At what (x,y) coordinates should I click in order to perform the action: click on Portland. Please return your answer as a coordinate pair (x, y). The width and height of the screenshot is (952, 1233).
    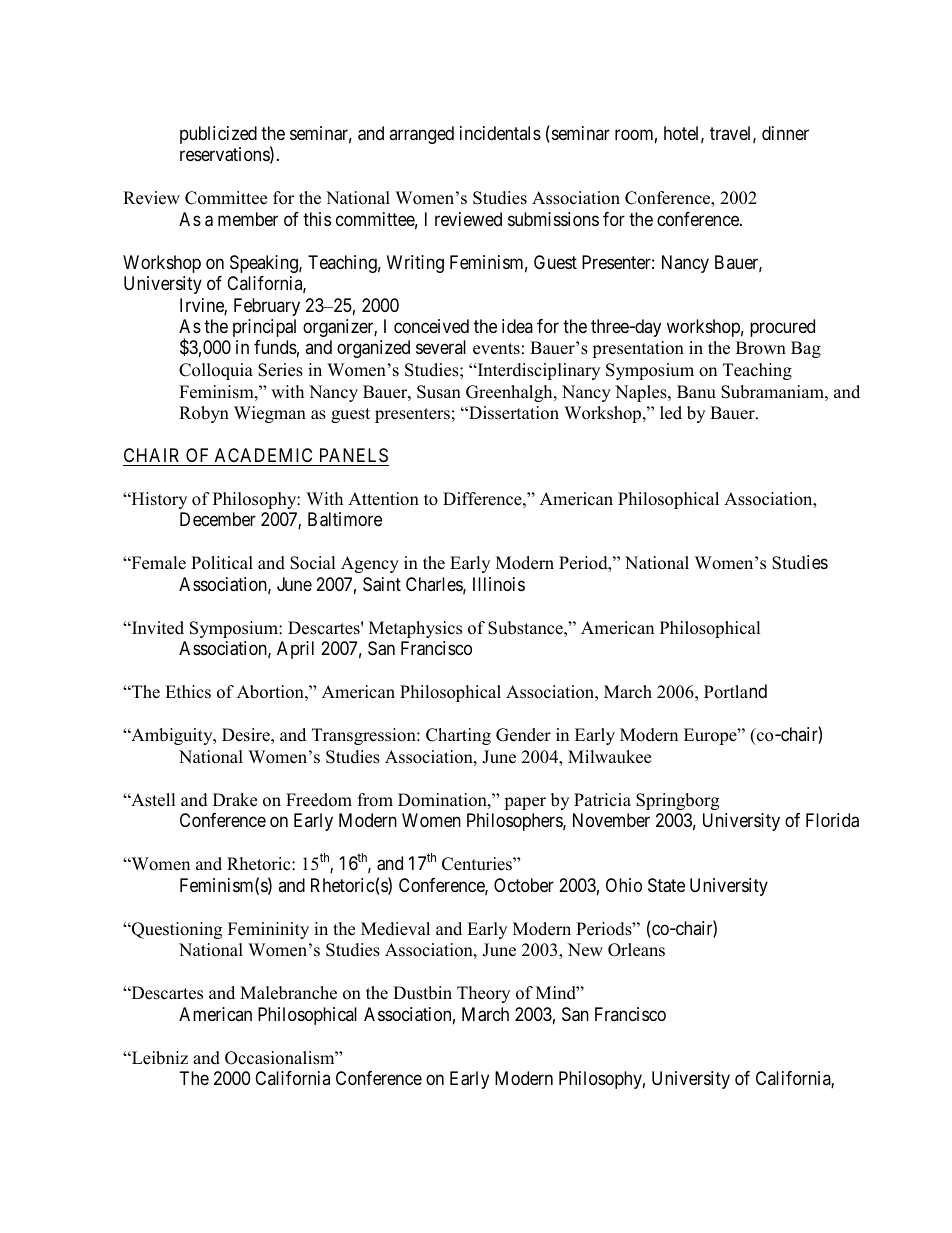
    Looking at the image, I should click on (735, 691).
